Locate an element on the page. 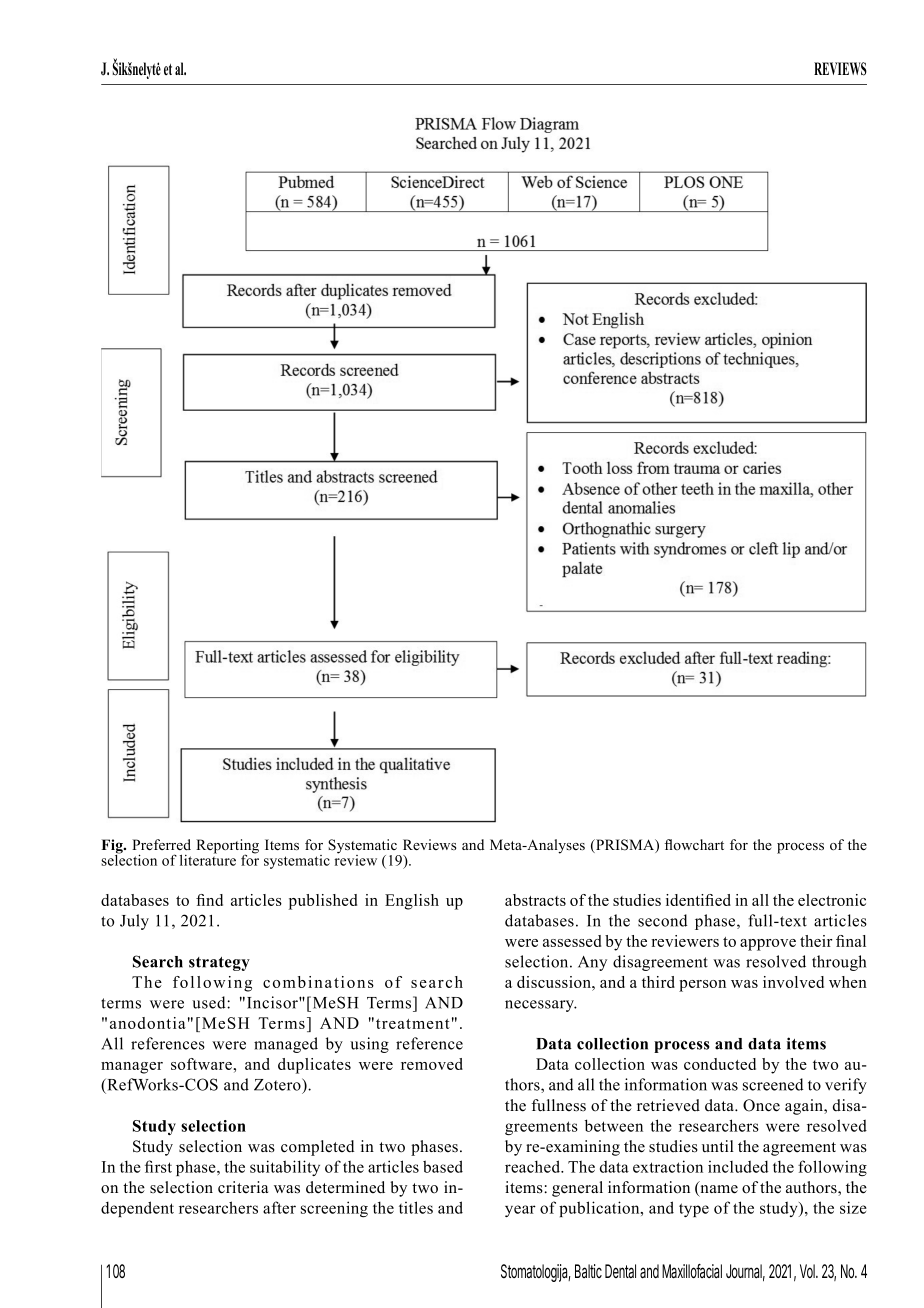  electronic is located at coordinates (832, 900).
